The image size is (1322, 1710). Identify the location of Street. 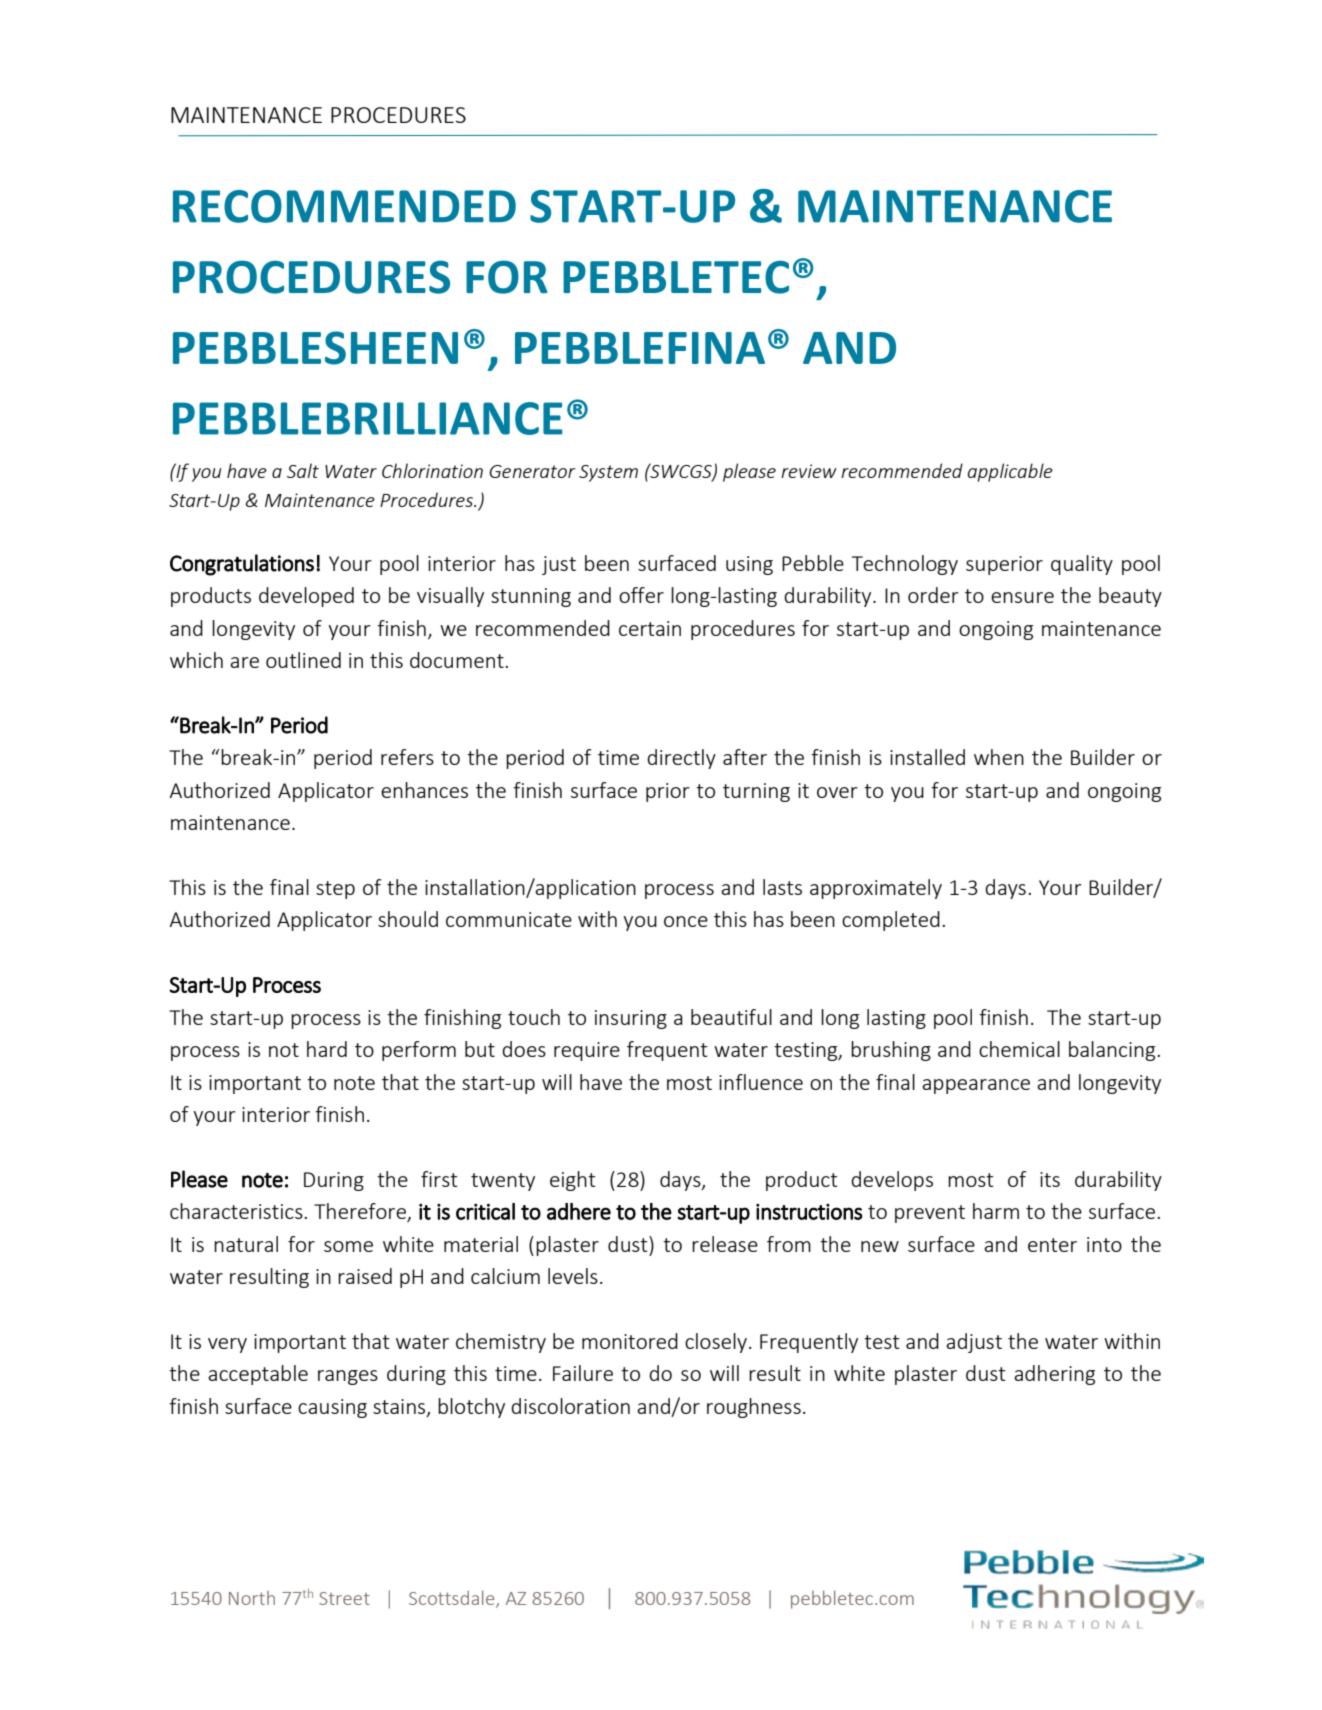
(344, 1598).
